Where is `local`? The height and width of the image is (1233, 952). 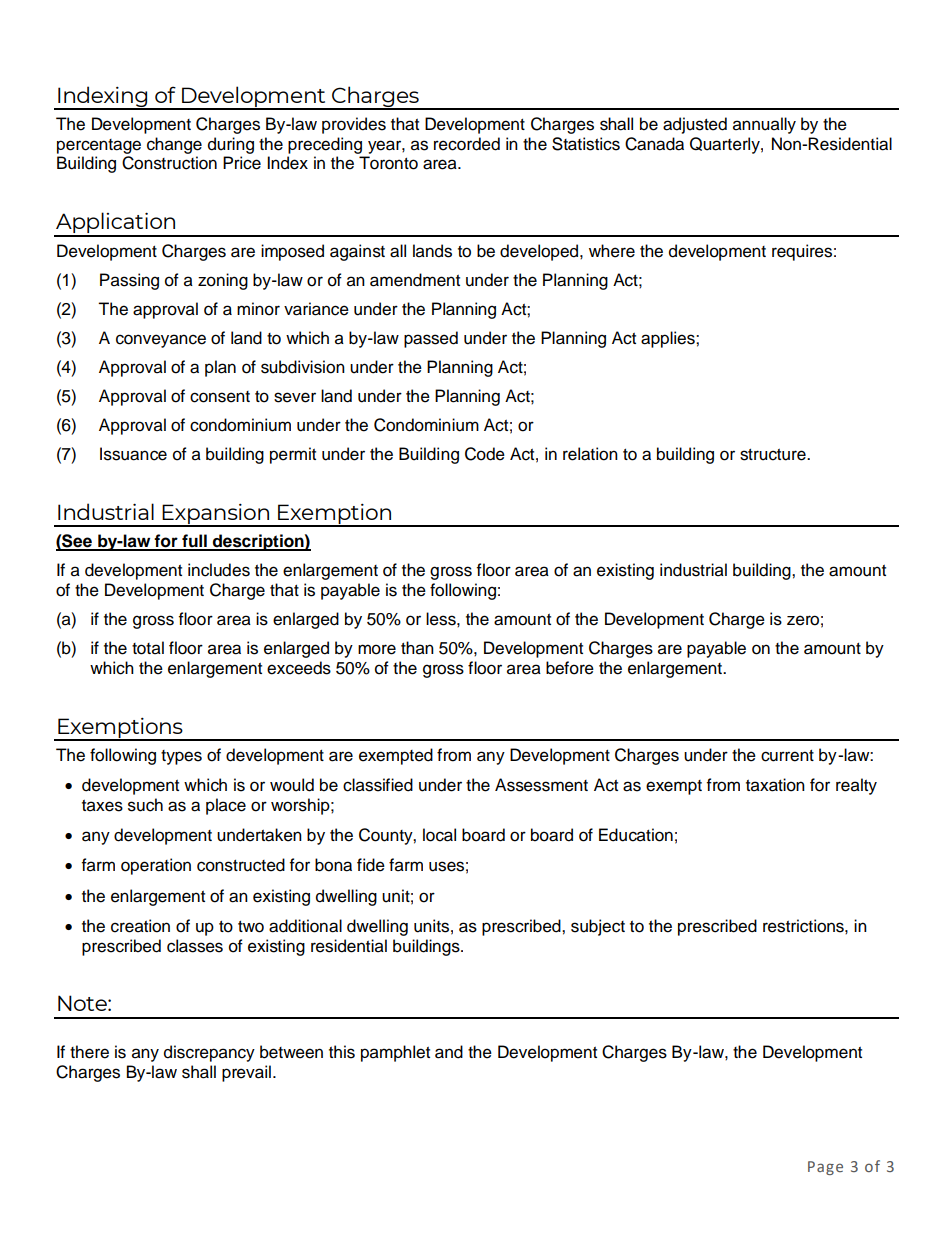 local is located at coordinates (439, 835).
